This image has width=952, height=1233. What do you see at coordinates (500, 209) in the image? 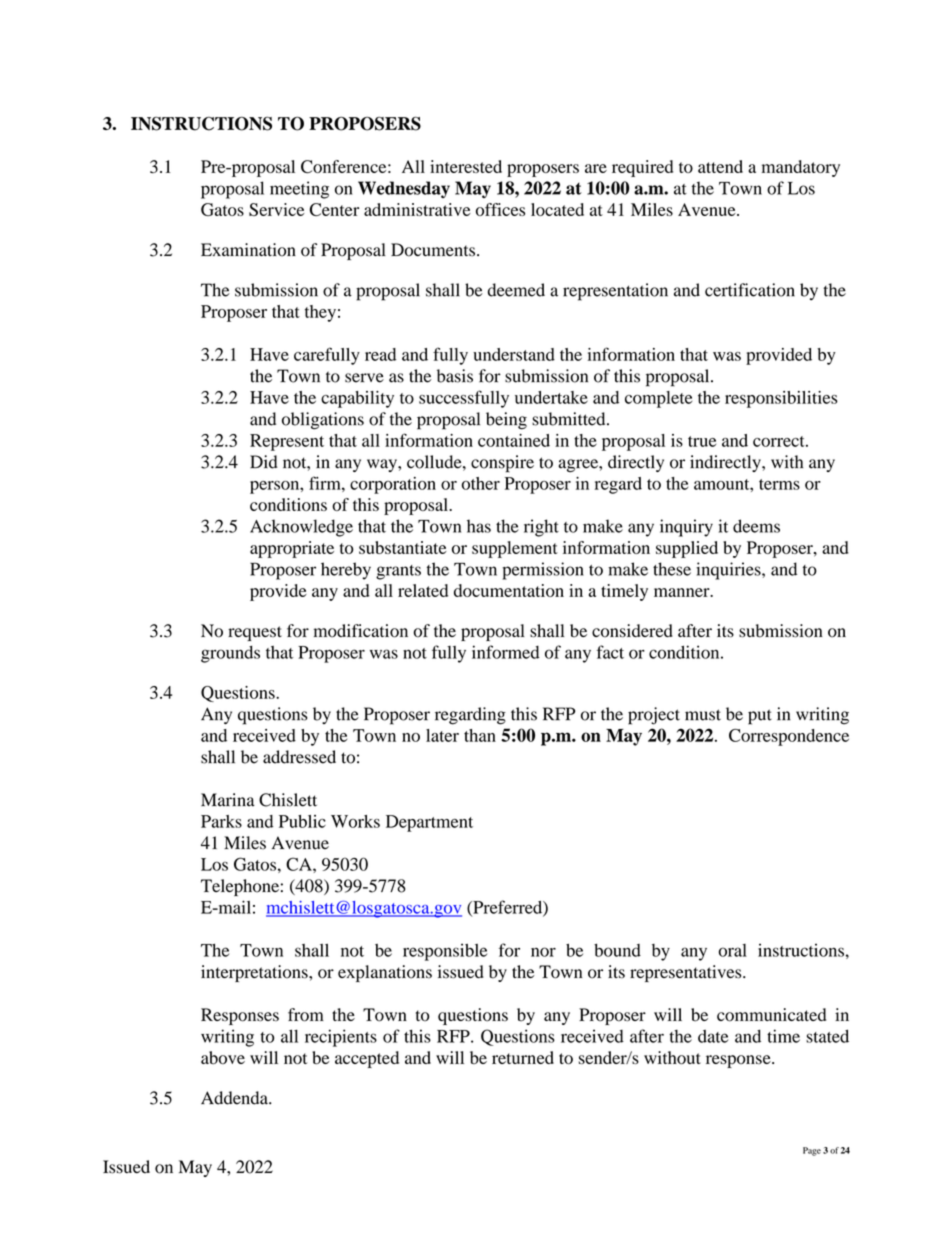
I see `offices` at bounding box center [500, 209].
